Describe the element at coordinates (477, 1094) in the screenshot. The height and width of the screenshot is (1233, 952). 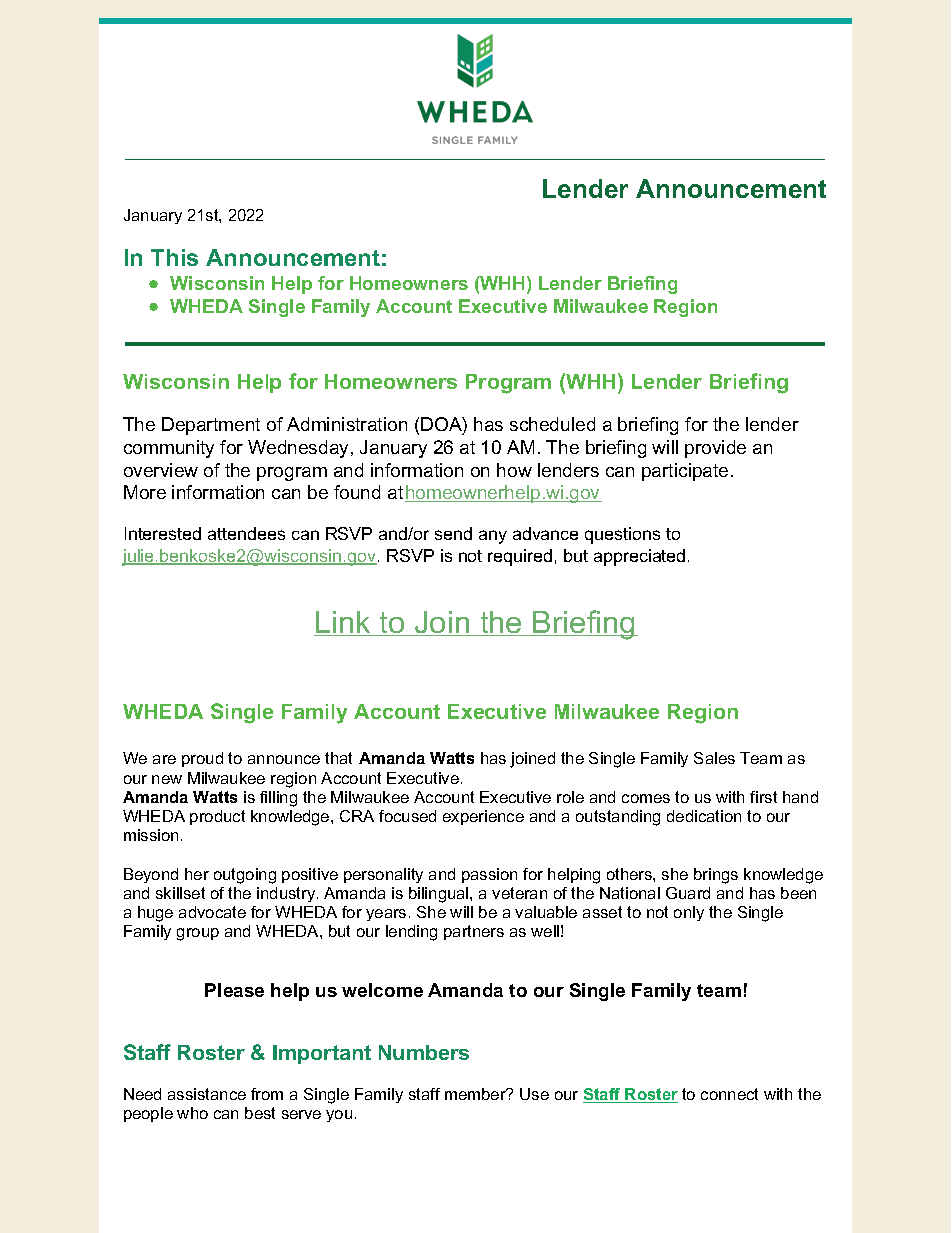
I see `member` at that location.
